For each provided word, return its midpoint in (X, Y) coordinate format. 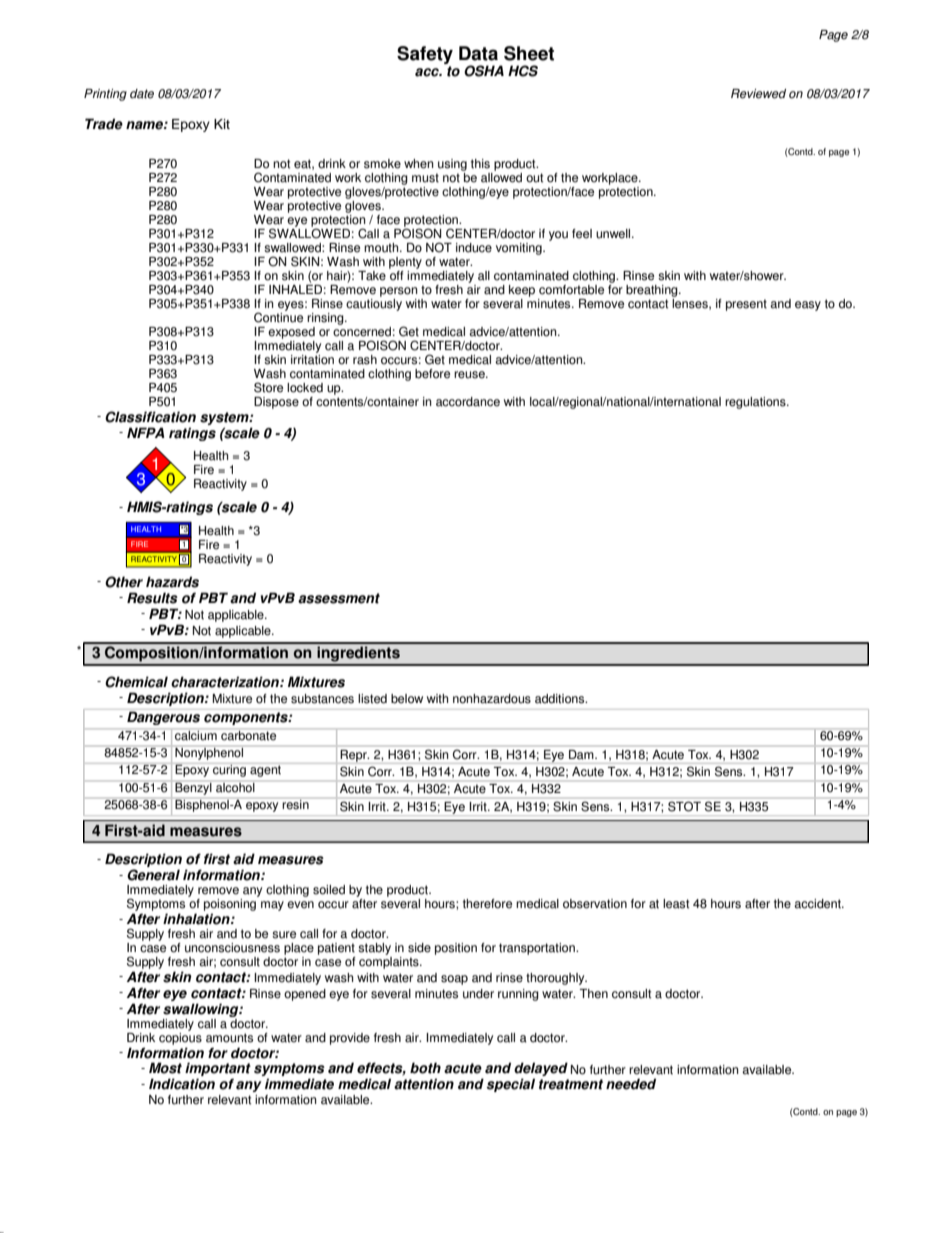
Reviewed (758, 94)
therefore (487, 904)
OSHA (484, 71)
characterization (226, 682)
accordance (468, 402)
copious (180, 1037)
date (142, 94)
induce (474, 248)
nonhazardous (492, 699)
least (676, 904)
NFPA (146, 432)
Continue (278, 316)
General (153, 875)
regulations (756, 403)
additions (561, 699)
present (746, 305)
